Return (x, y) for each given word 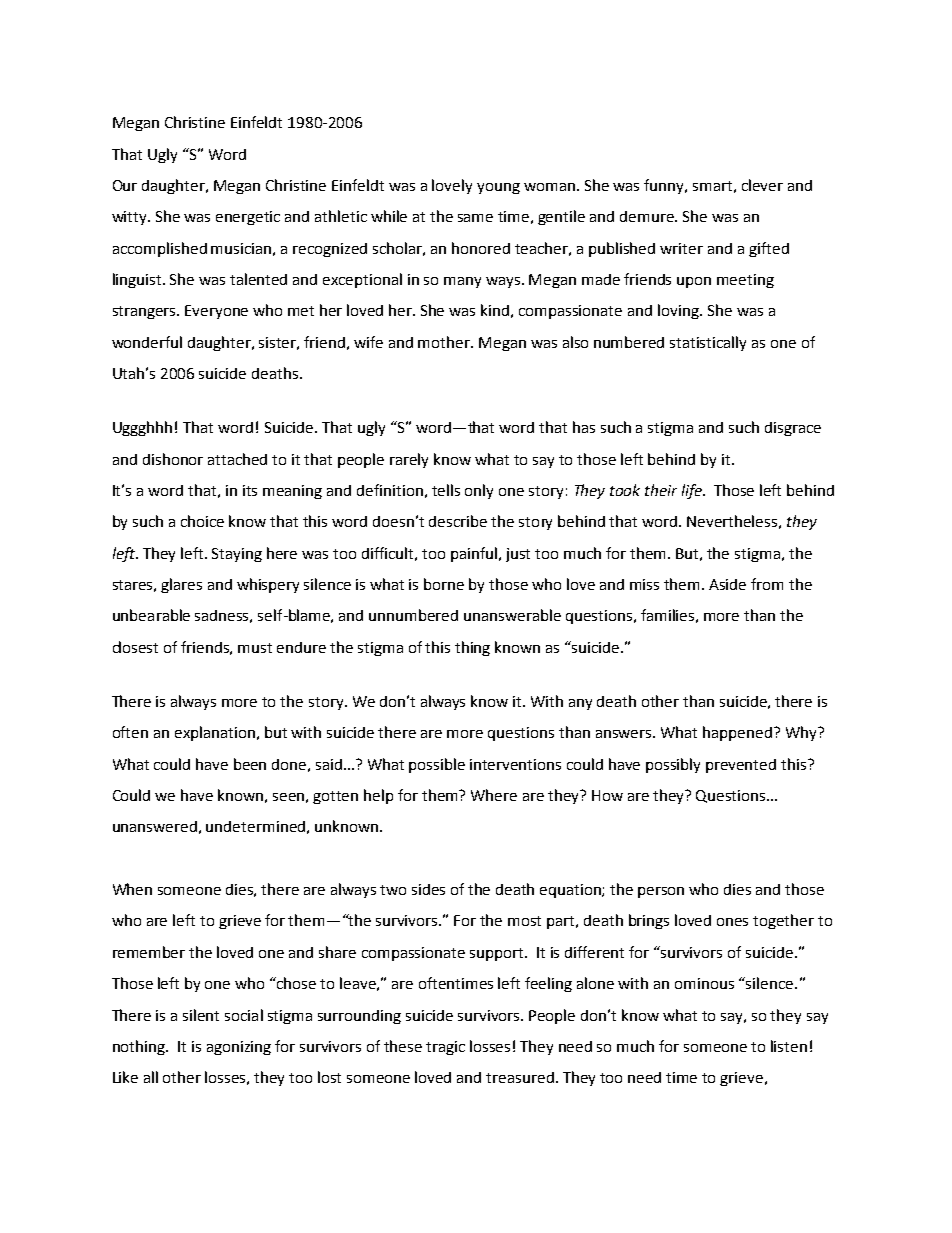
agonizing (239, 1048)
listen (789, 1046)
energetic (248, 218)
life (693, 491)
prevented (741, 766)
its (250, 490)
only (479, 491)
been (250, 764)
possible (437, 765)
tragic (445, 1048)
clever (762, 185)
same (475, 218)
